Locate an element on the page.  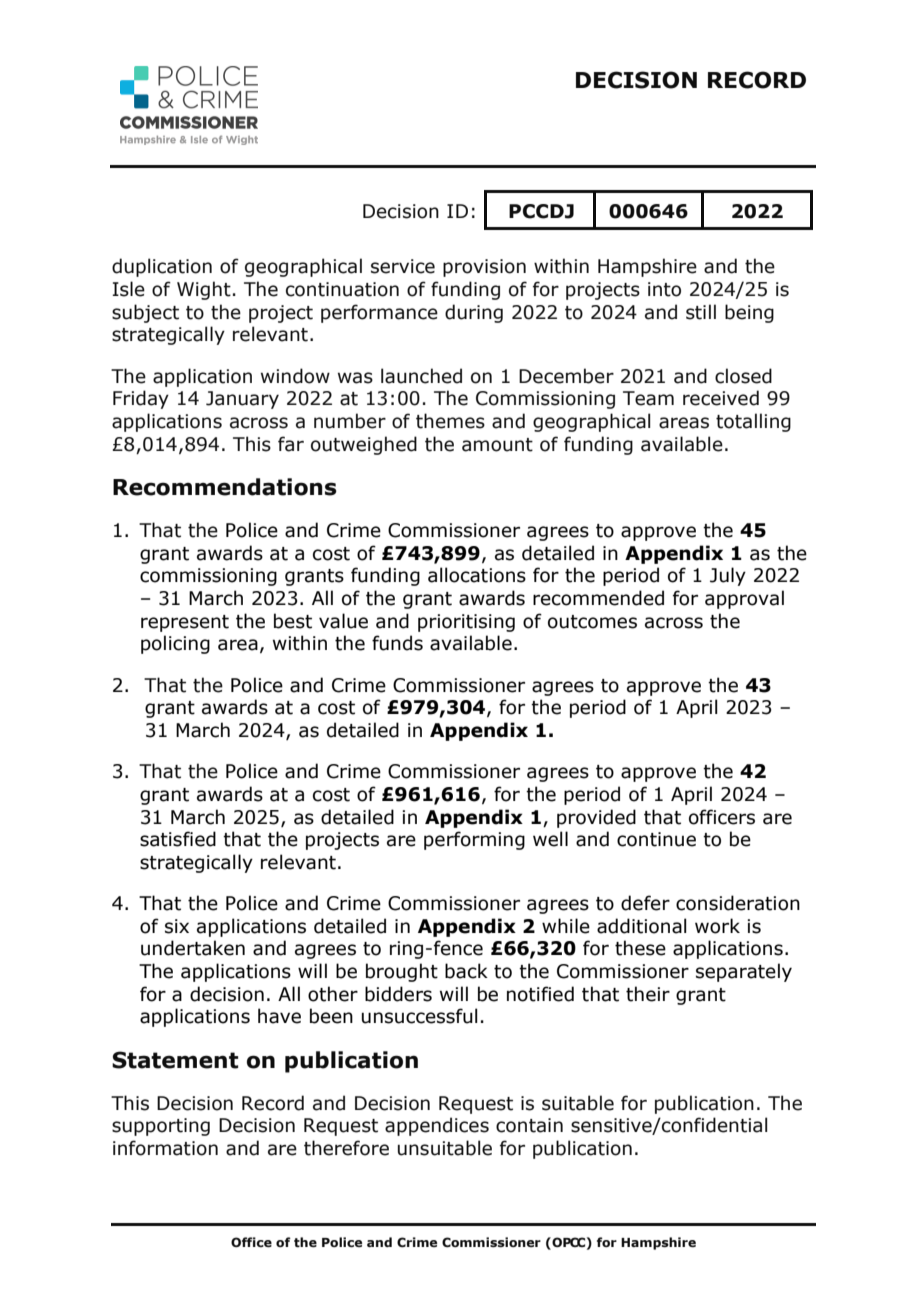
continue is located at coordinates (656, 839).
